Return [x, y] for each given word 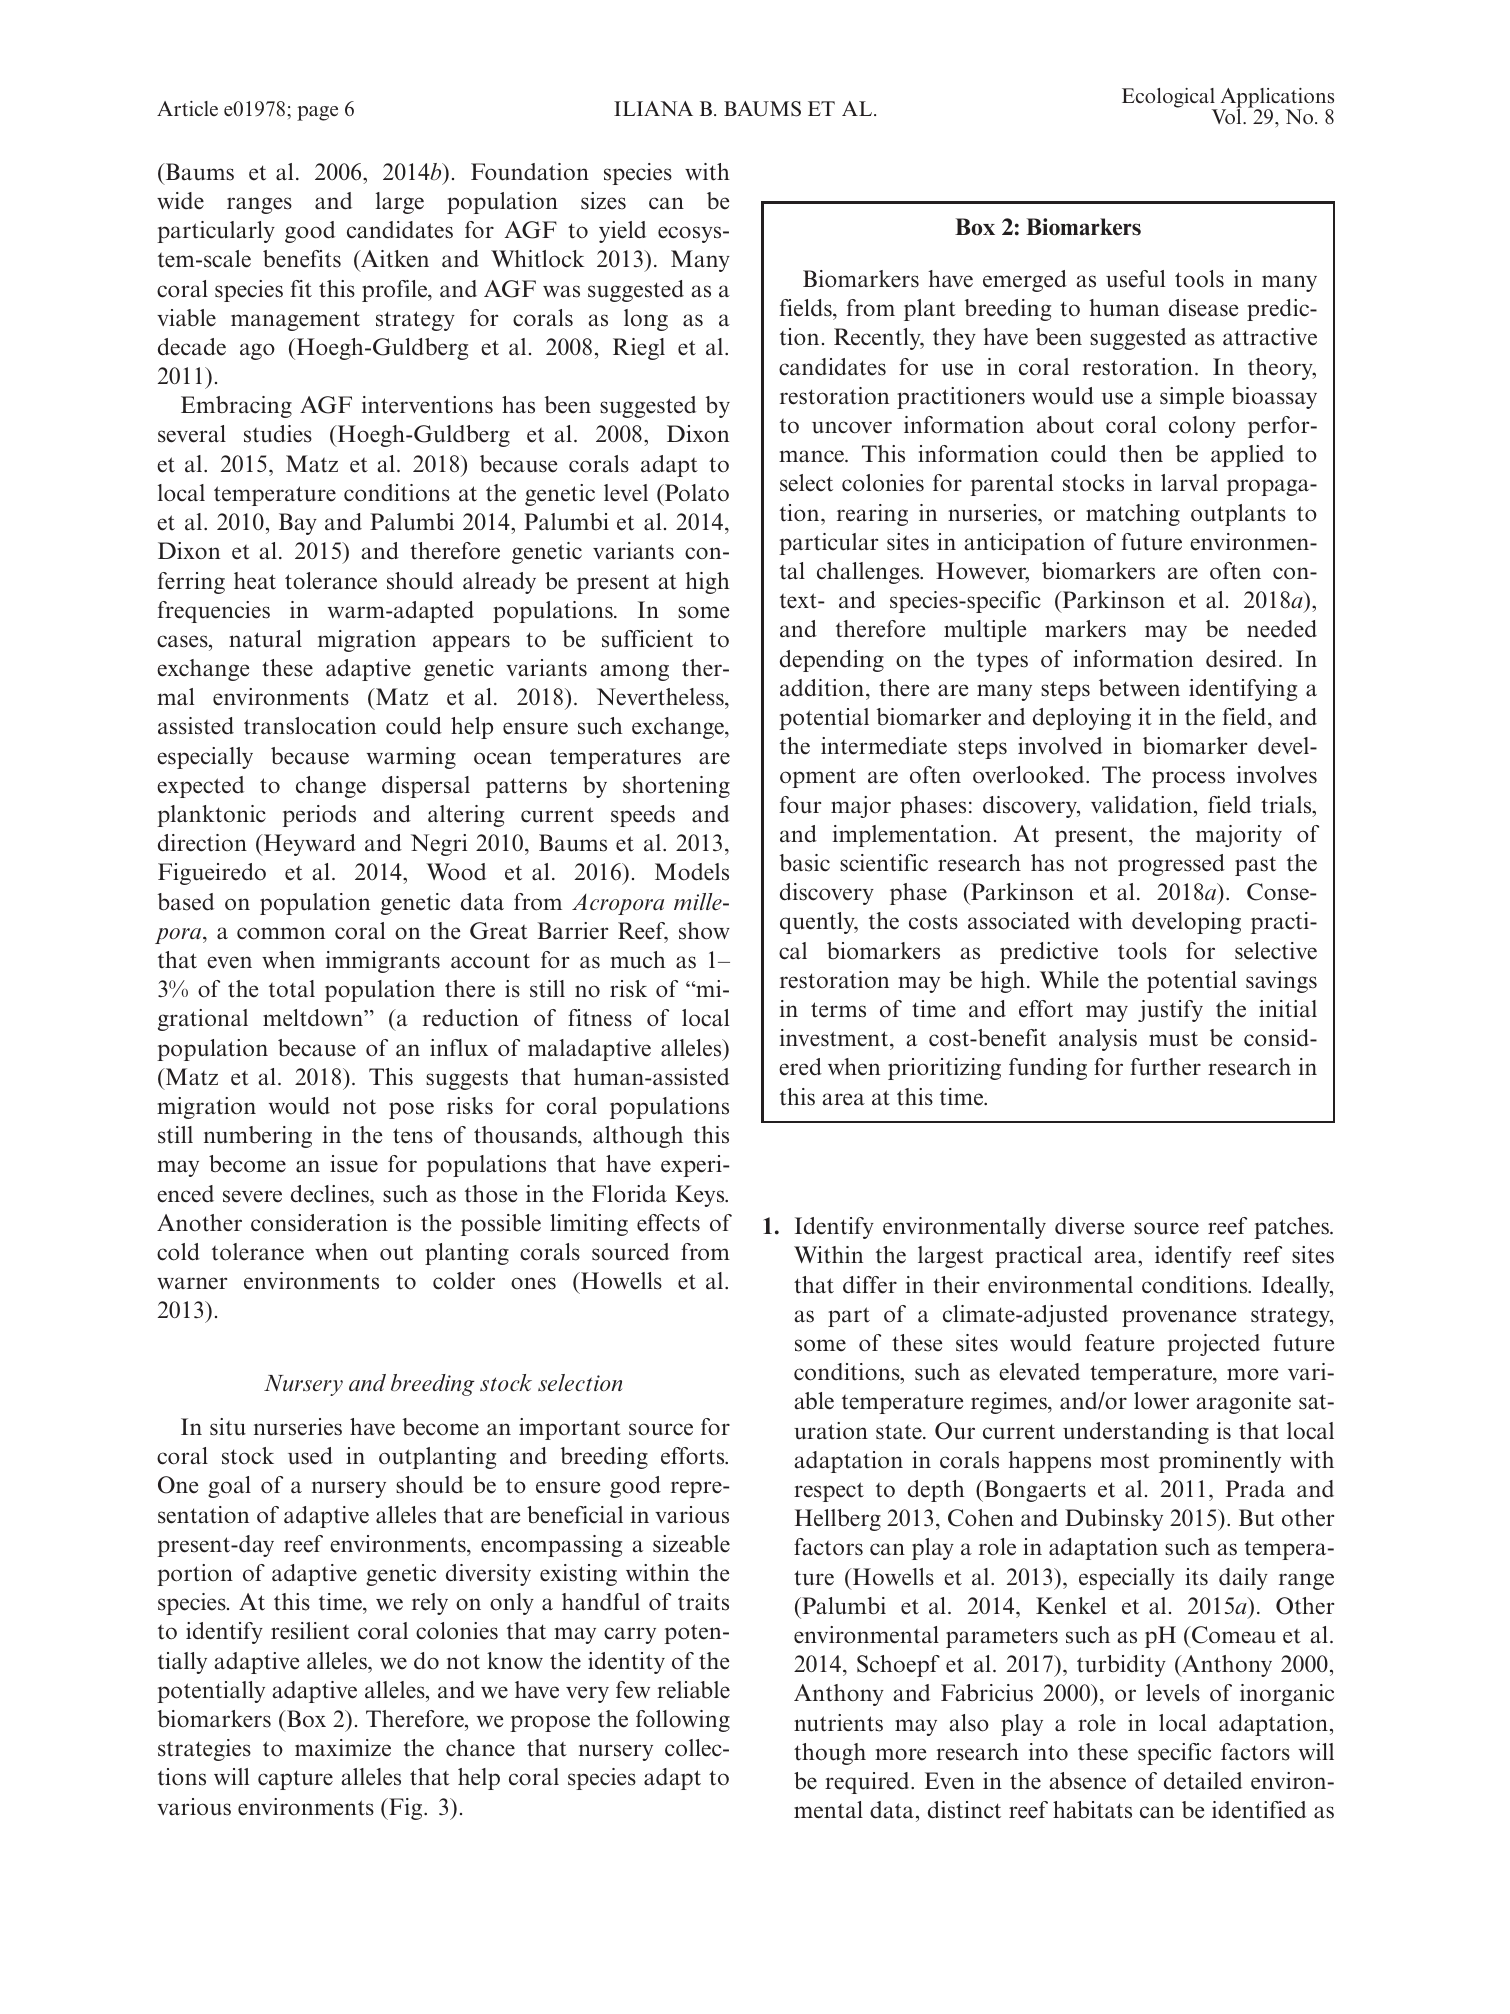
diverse [1089, 1226]
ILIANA [653, 108]
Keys [701, 1196]
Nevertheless [661, 698]
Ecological [1169, 99]
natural [265, 639]
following [683, 1721]
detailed [1203, 1781]
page [317, 113]
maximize [343, 1748]
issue [354, 1164]
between [1139, 688]
